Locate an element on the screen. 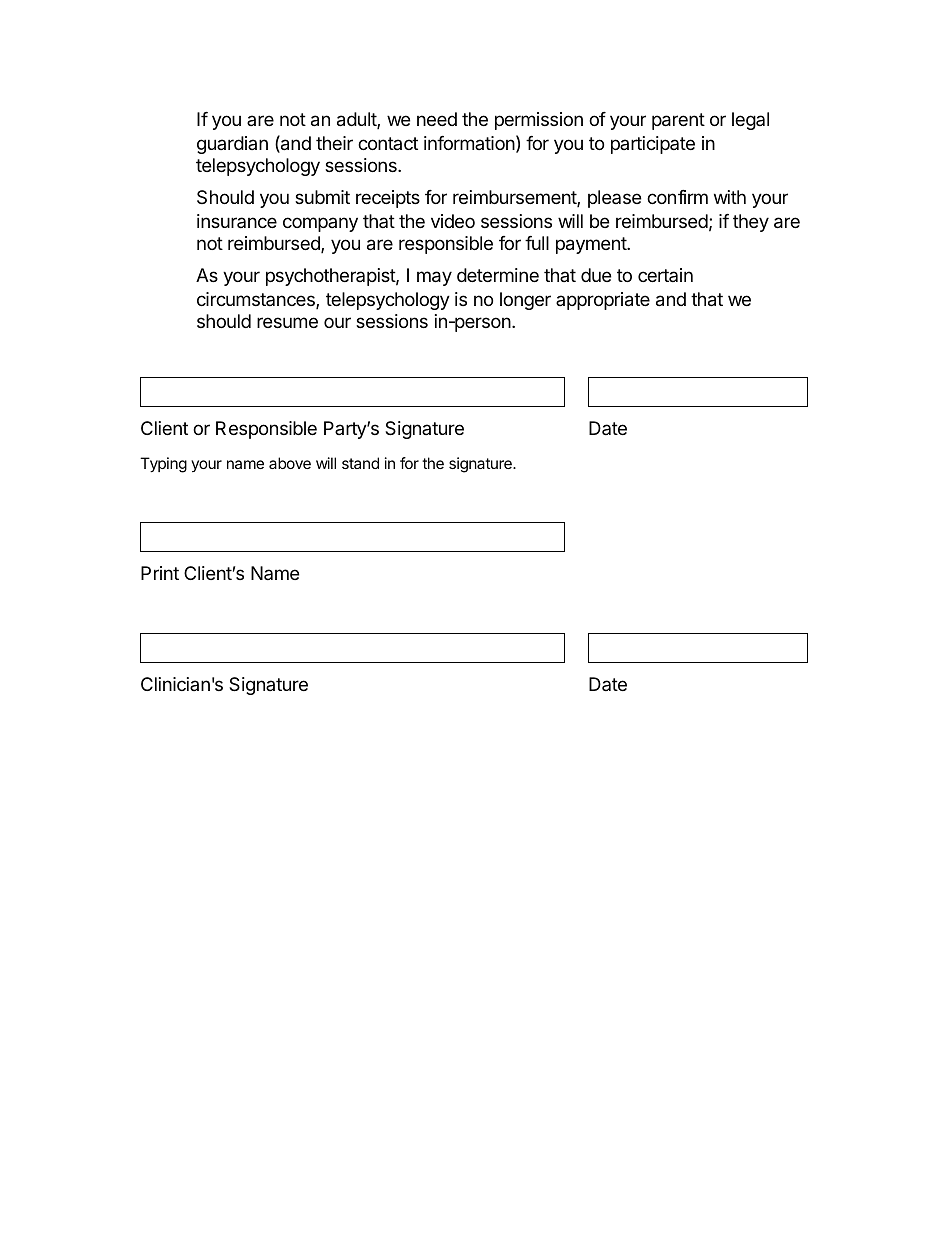 This screenshot has width=952, height=1233. stand is located at coordinates (360, 463).
